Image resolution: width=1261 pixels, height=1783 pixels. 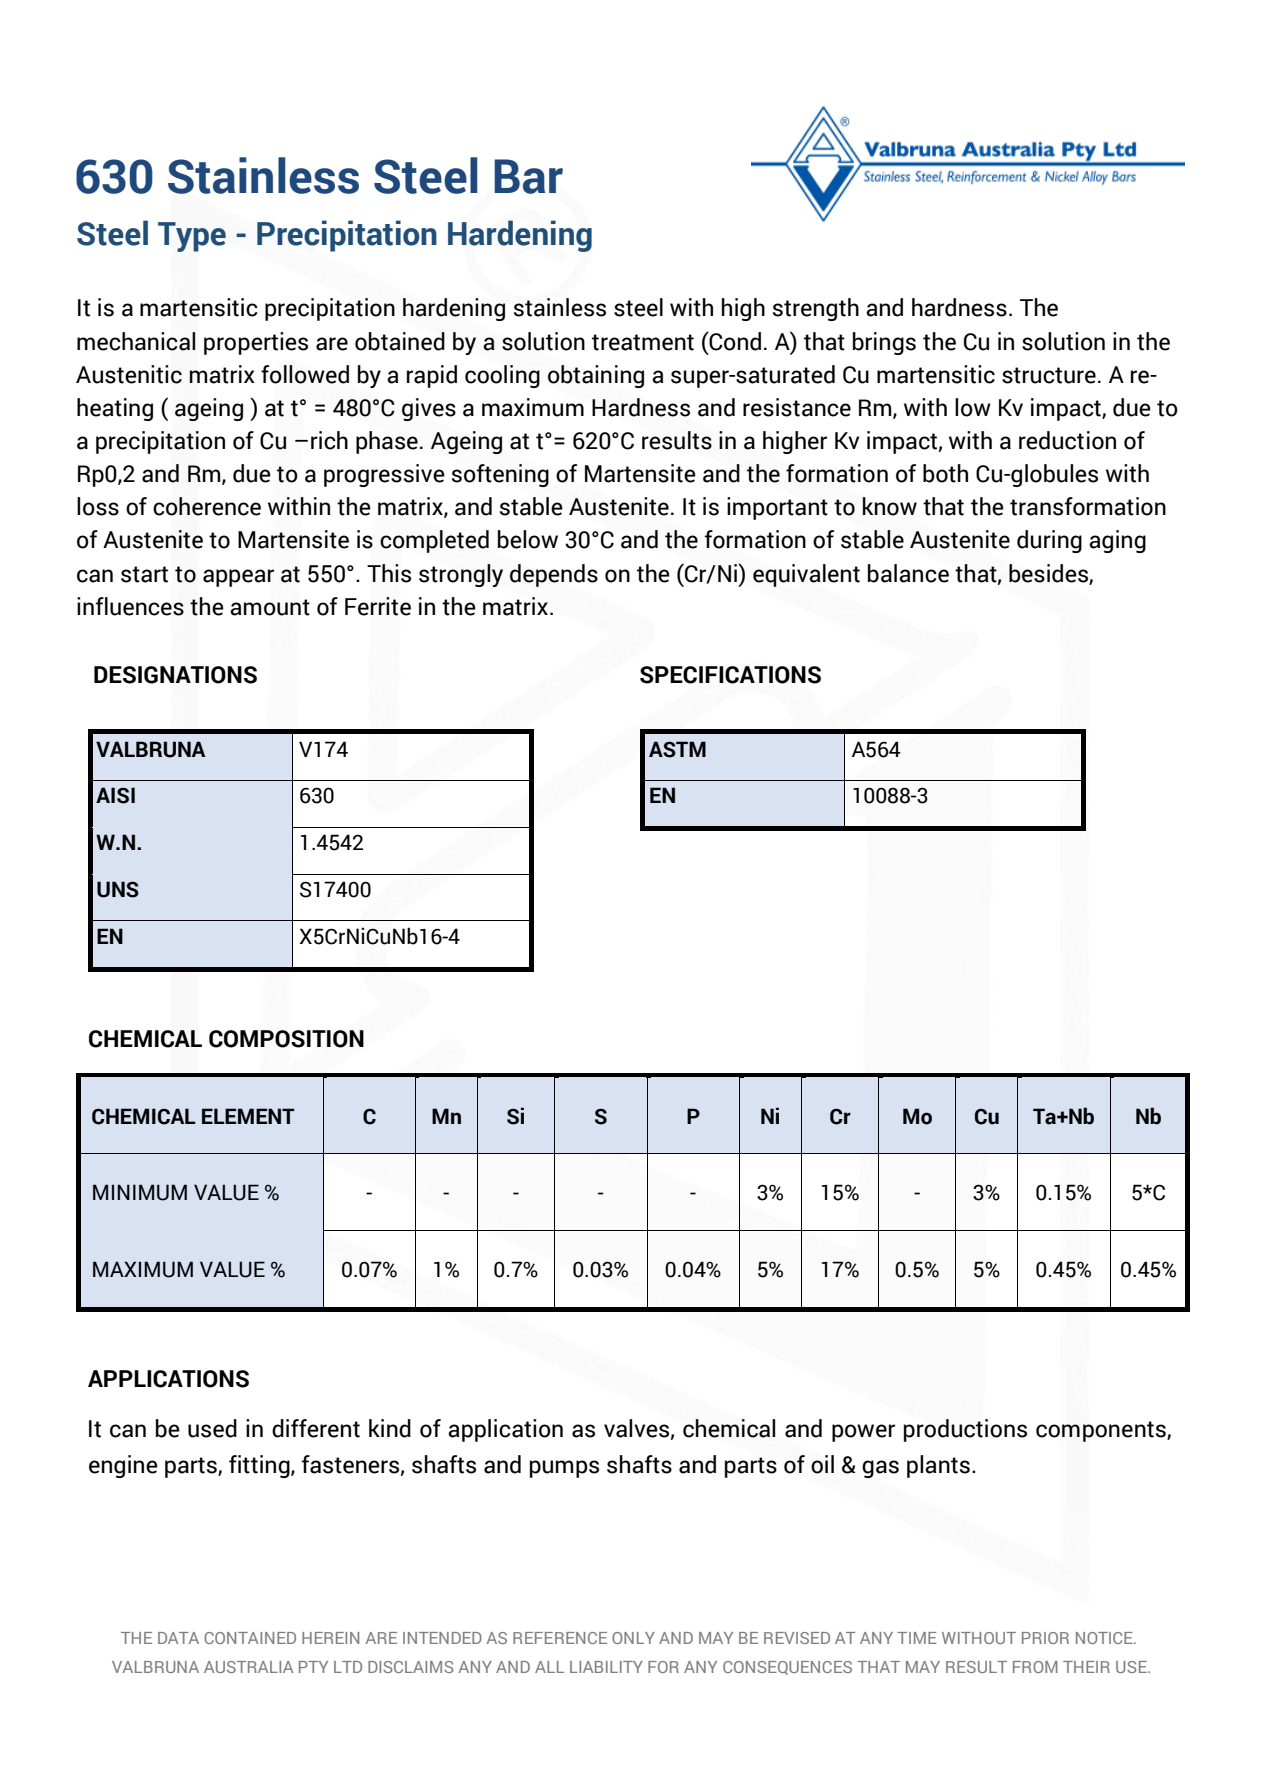 I want to click on Type, so click(x=192, y=237).
